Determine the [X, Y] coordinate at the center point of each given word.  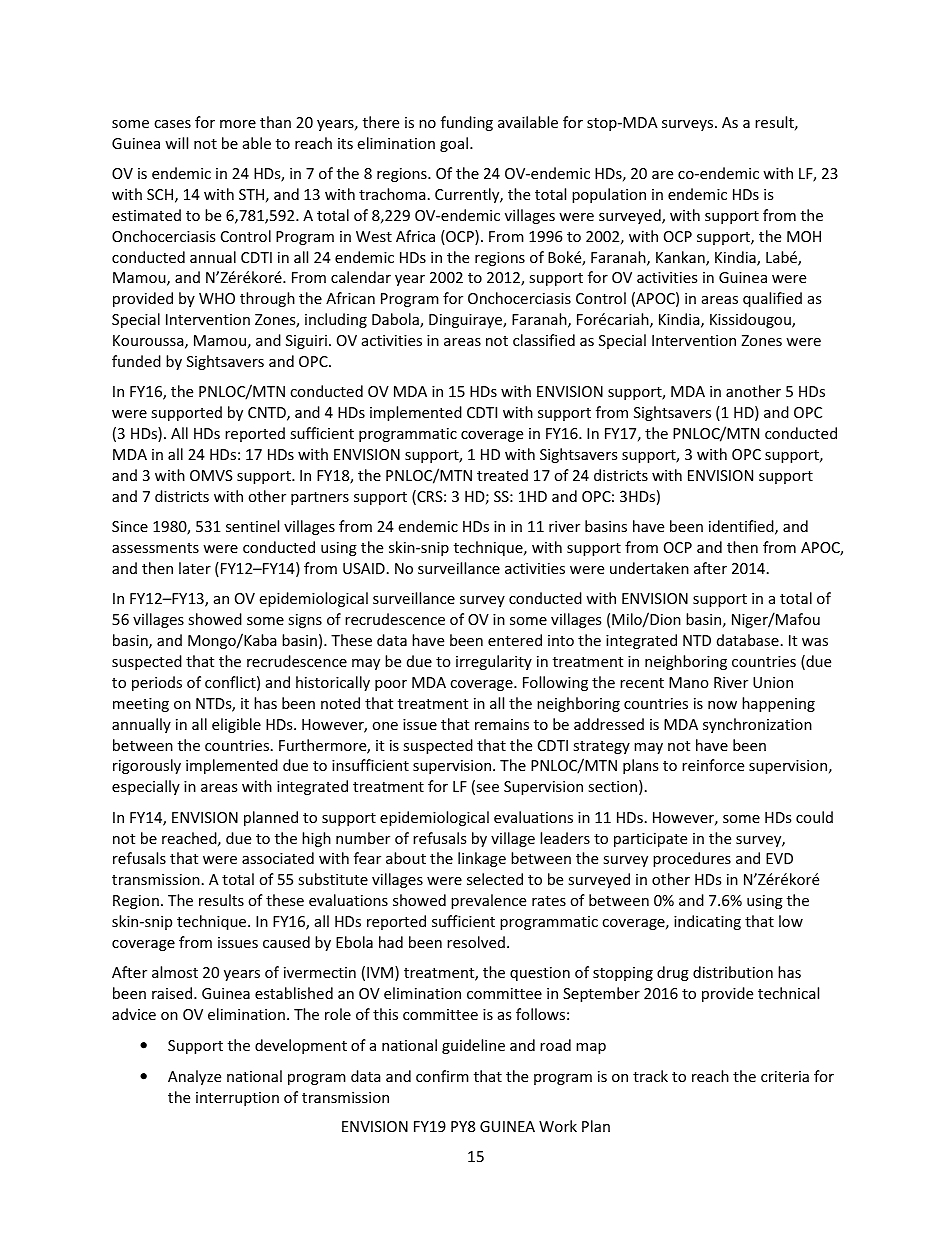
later [195, 568]
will [176, 143]
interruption [237, 1099]
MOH [804, 236]
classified [544, 340]
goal [454, 144]
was [815, 642]
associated [278, 858]
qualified [772, 299]
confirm [442, 1076]
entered [515, 640]
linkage [482, 859]
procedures [692, 859]
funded [136, 361]
